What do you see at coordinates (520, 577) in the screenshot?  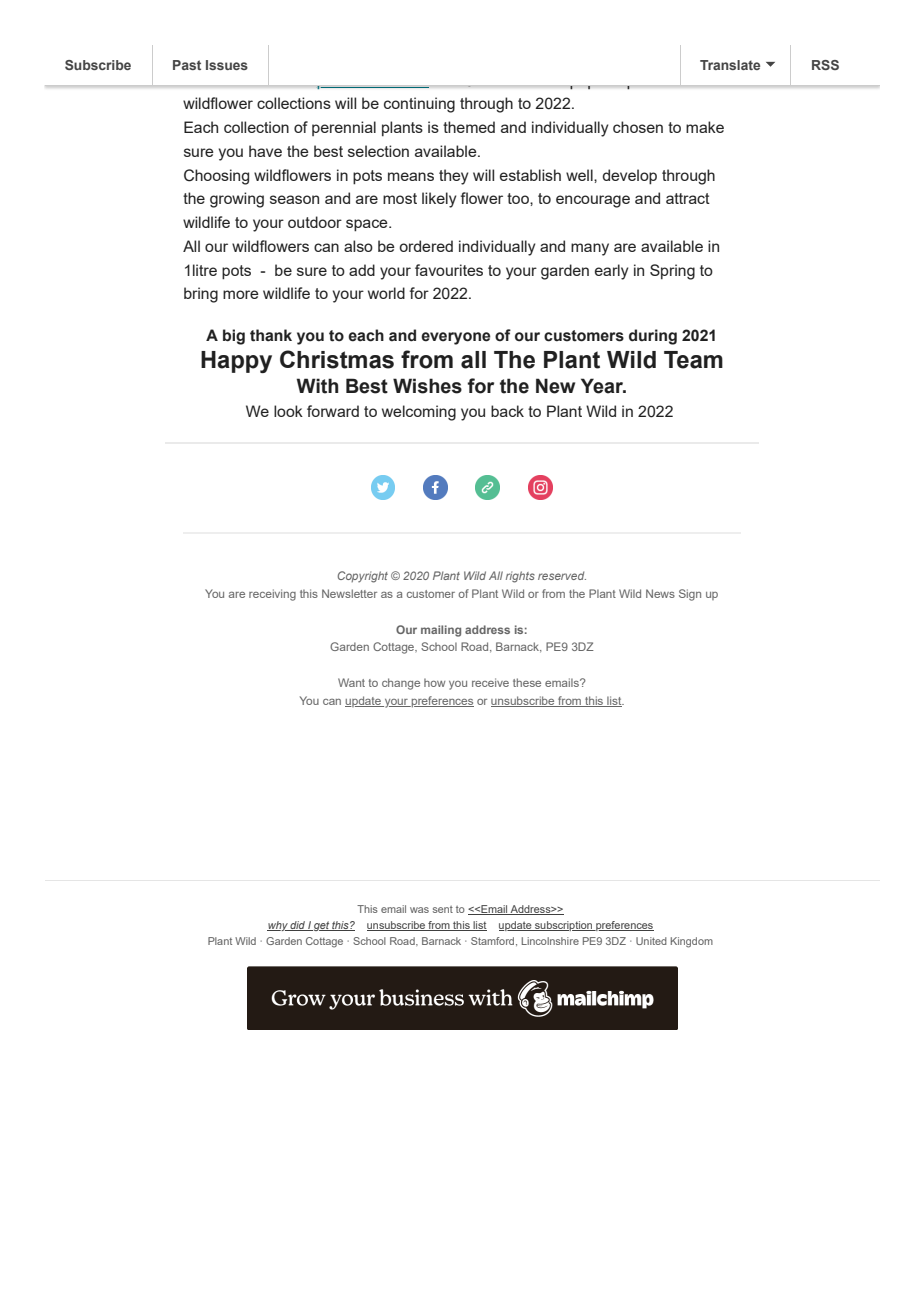 I see `rights` at bounding box center [520, 577].
